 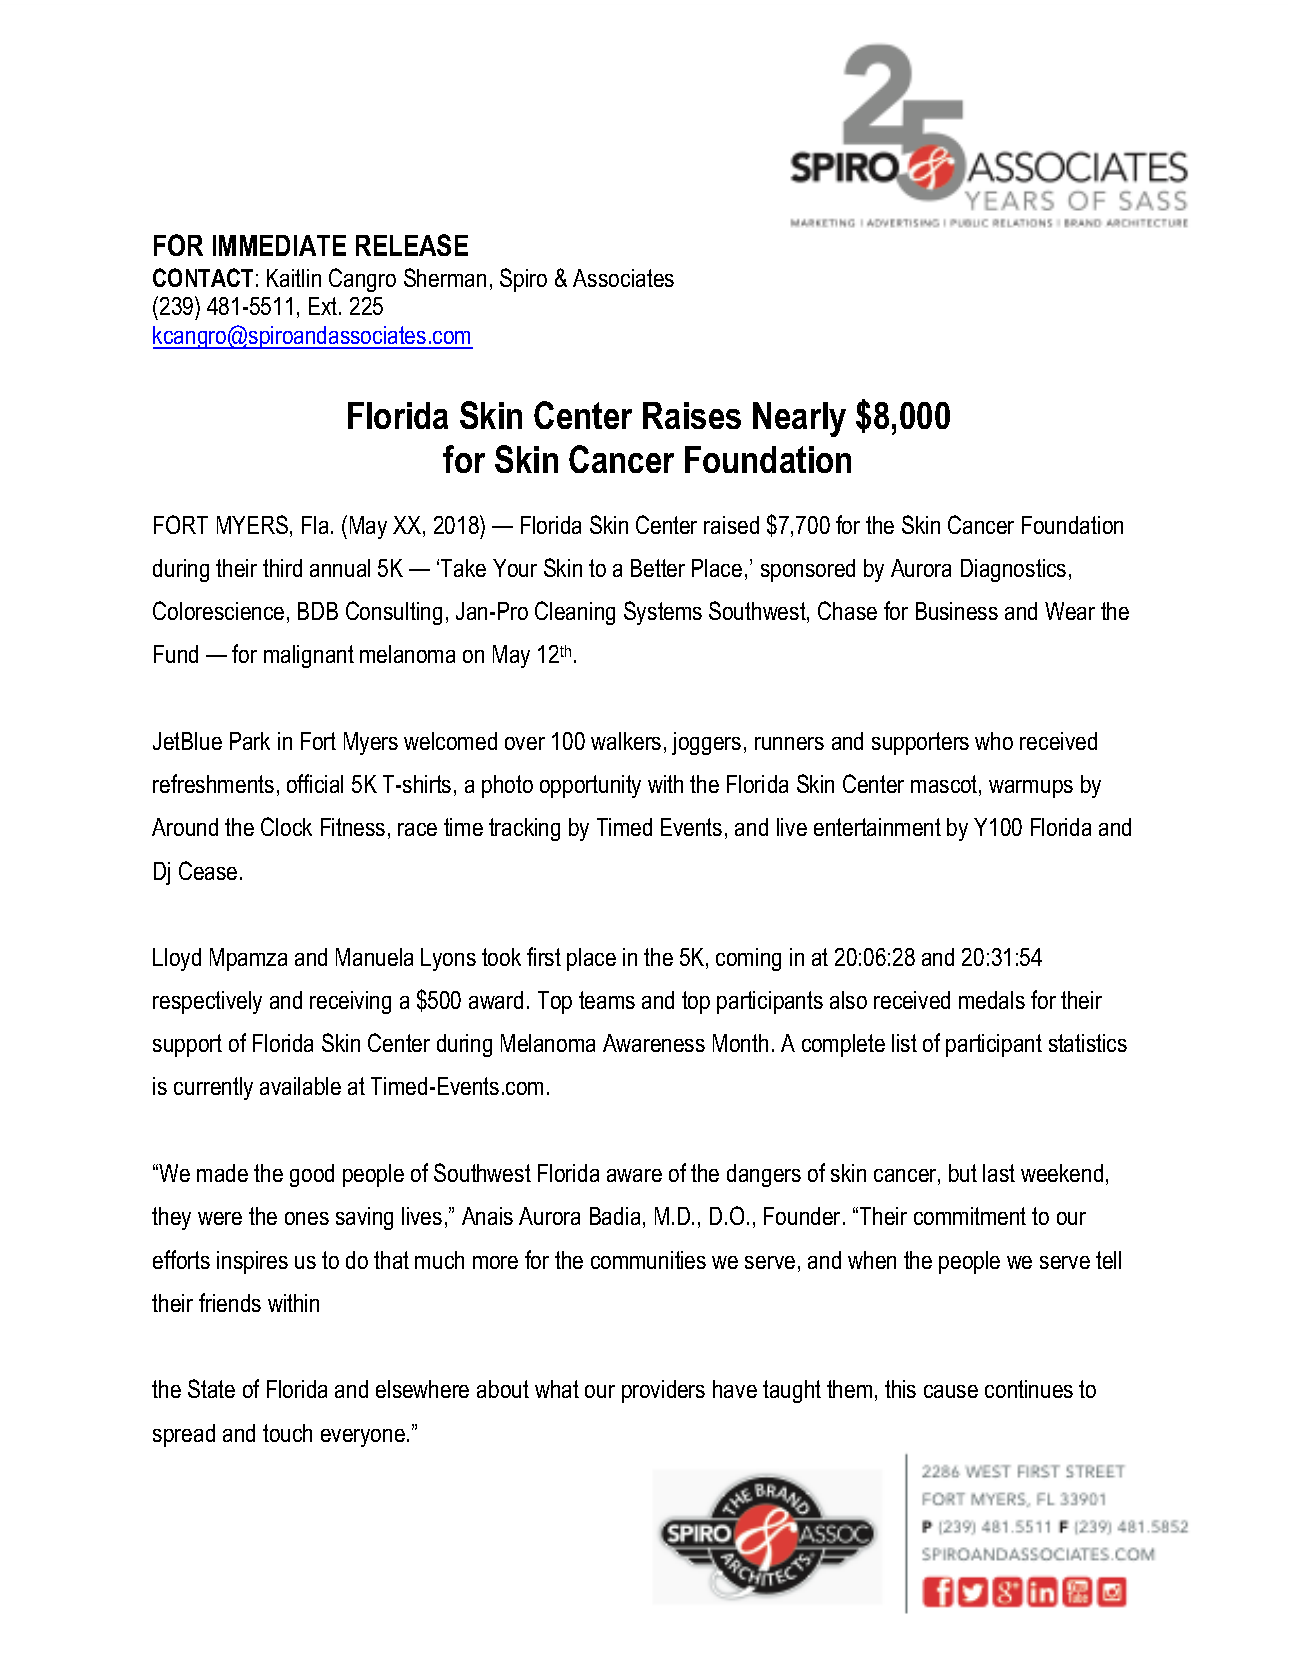 What do you see at coordinates (286, 826) in the screenshot?
I see `Clock` at bounding box center [286, 826].
